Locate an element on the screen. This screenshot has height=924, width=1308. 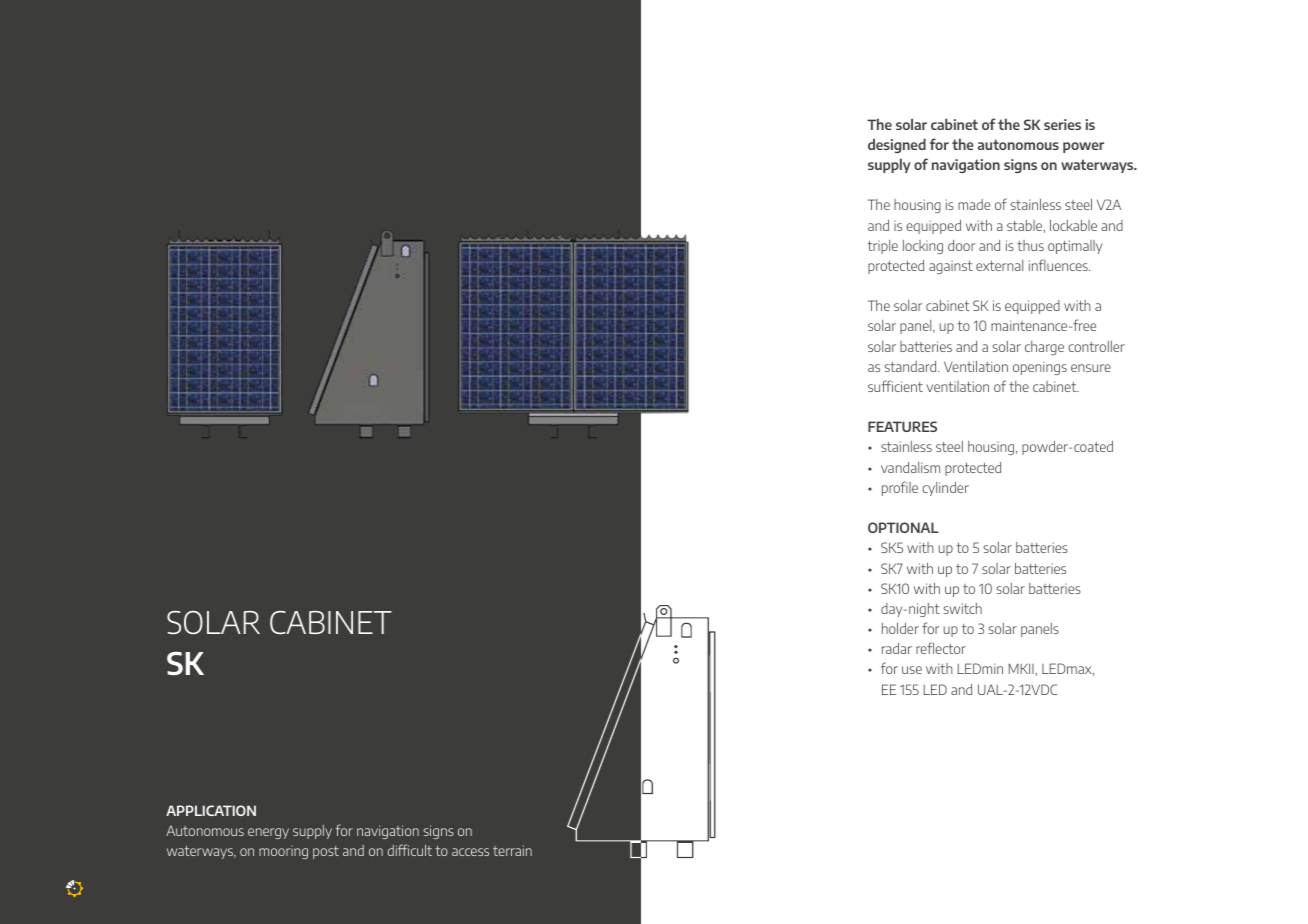
sufficient is located at coordinates (895, 386).
